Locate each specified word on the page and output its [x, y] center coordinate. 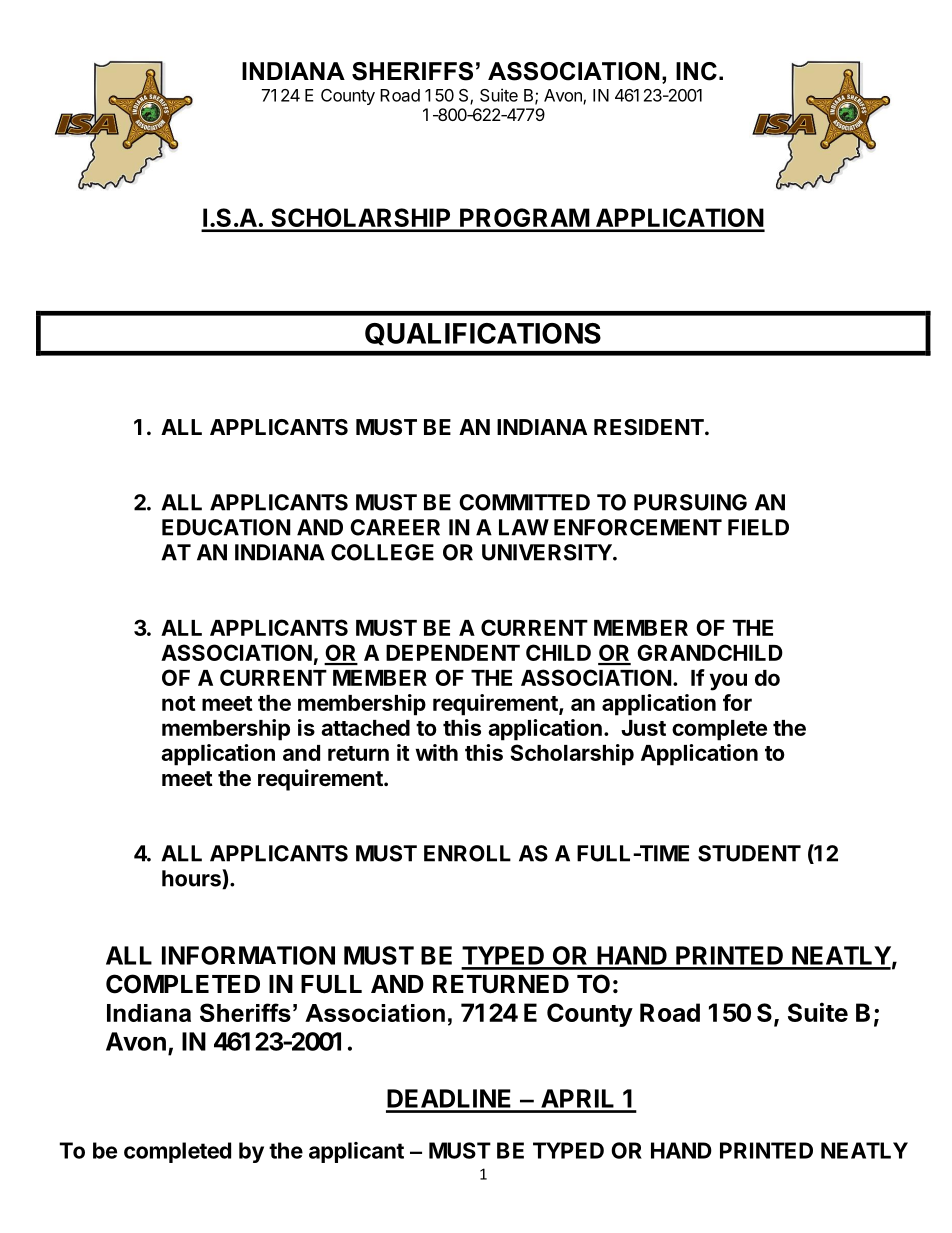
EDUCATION [226, 527]
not [179, 703]
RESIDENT [649, 427]
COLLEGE [382, 552]
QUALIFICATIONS [483, 334]
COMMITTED [524, 502]
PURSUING [690, 502]
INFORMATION [248, 955]
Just [643, 728]
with [436, 752]
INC [696, 71]
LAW [524, 527]
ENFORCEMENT [638, 527]
